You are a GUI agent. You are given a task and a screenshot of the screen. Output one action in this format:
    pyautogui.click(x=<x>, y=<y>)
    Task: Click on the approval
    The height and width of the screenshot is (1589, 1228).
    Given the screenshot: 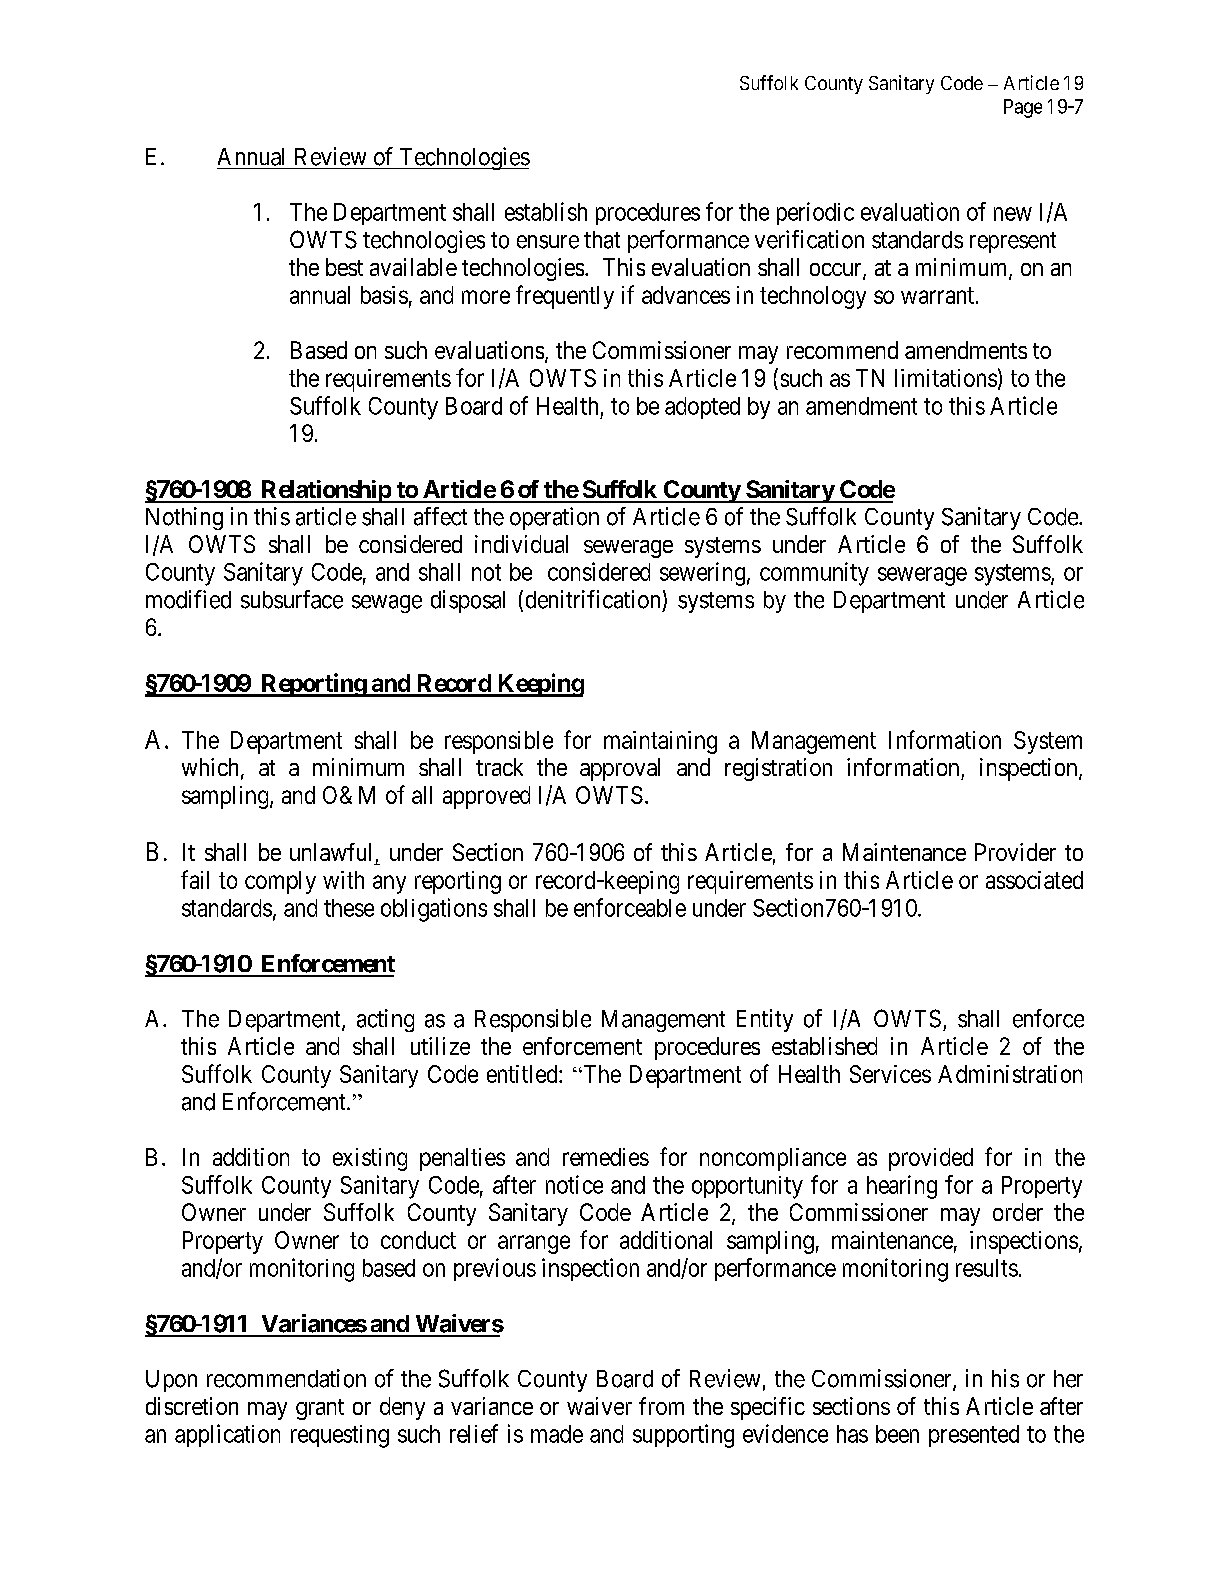 What is the action you would take?
    pyautogui.click(x=620, y=769)
